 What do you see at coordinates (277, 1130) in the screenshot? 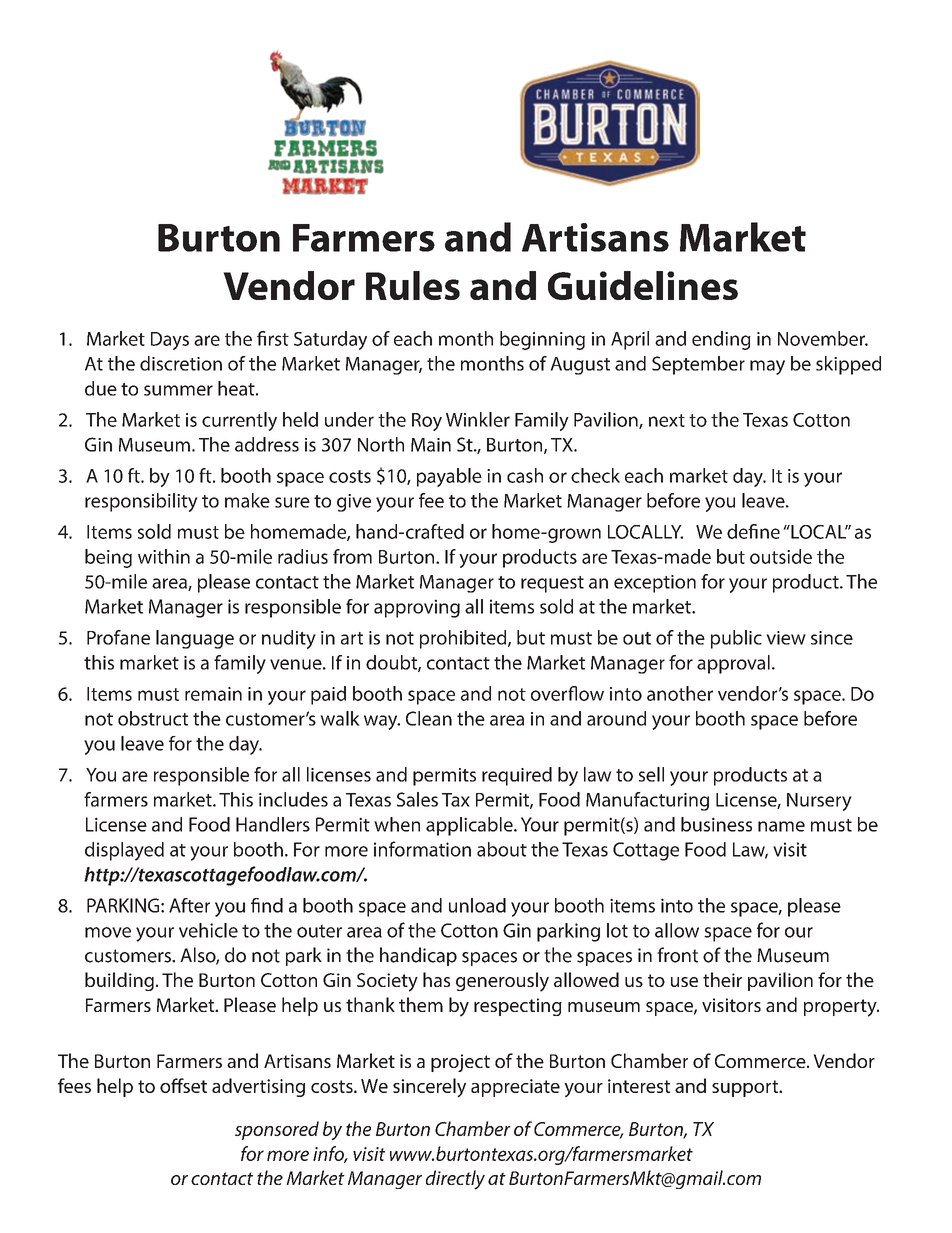
I see `sponsored` at bounding box center [277, 1130].
